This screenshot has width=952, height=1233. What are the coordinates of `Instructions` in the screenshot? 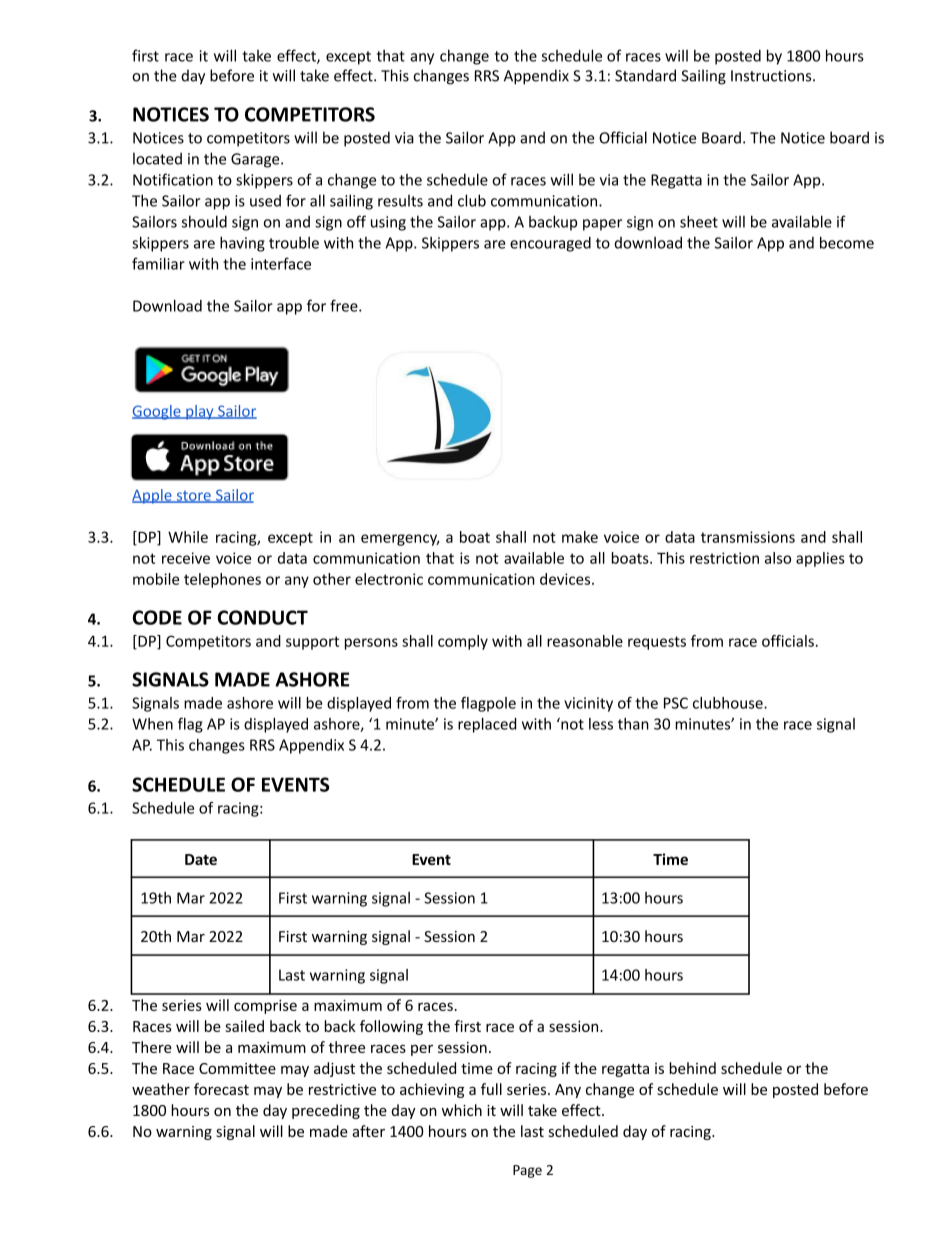 It's located at (772, 76).
